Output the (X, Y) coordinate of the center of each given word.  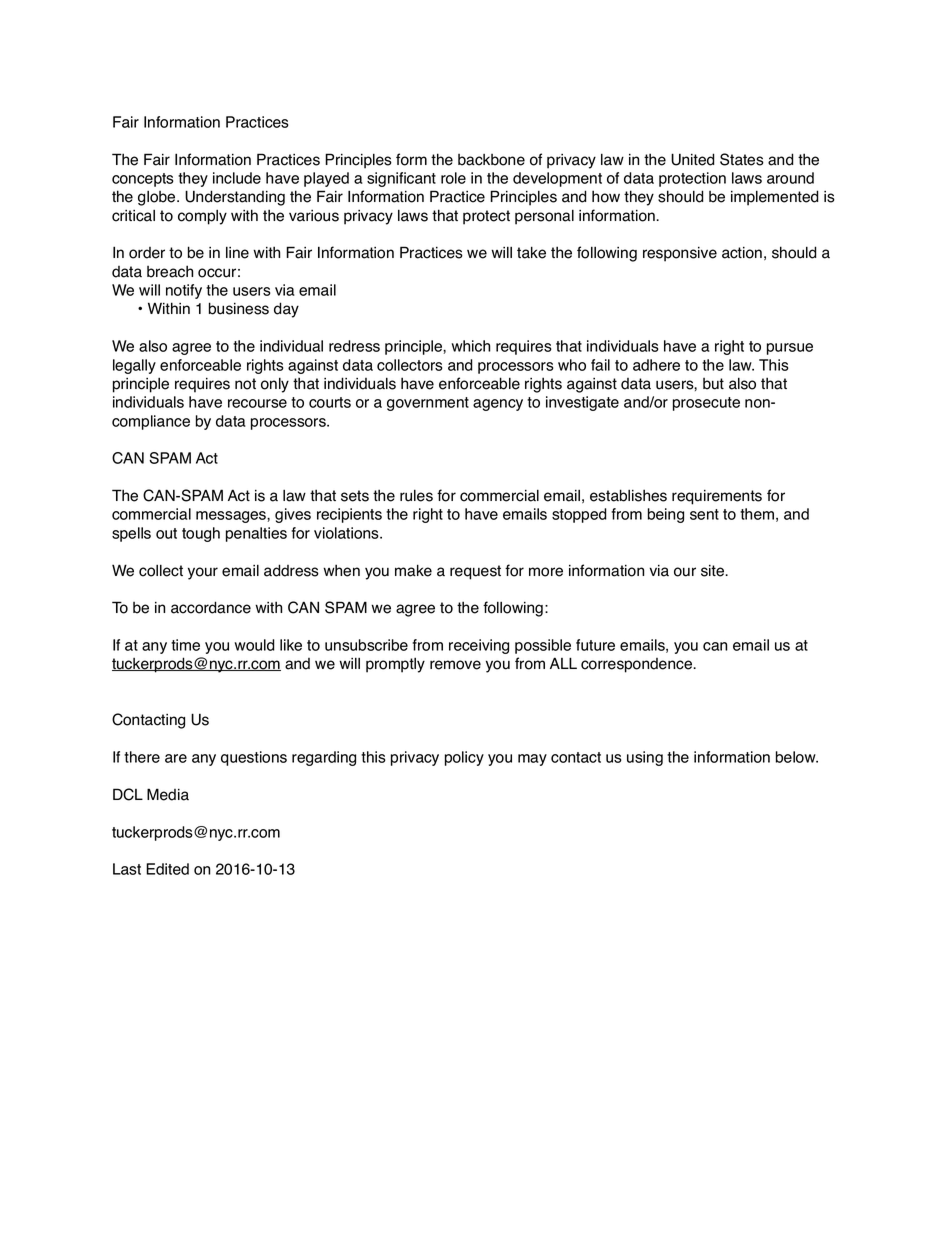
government (428, 404)
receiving (479, 646)
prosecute (706, 404)
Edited (167, 869)
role (453, 178)
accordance (211, 607)
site (714, 571)
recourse (257, 403)
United (692, 159)
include (237, 178)
